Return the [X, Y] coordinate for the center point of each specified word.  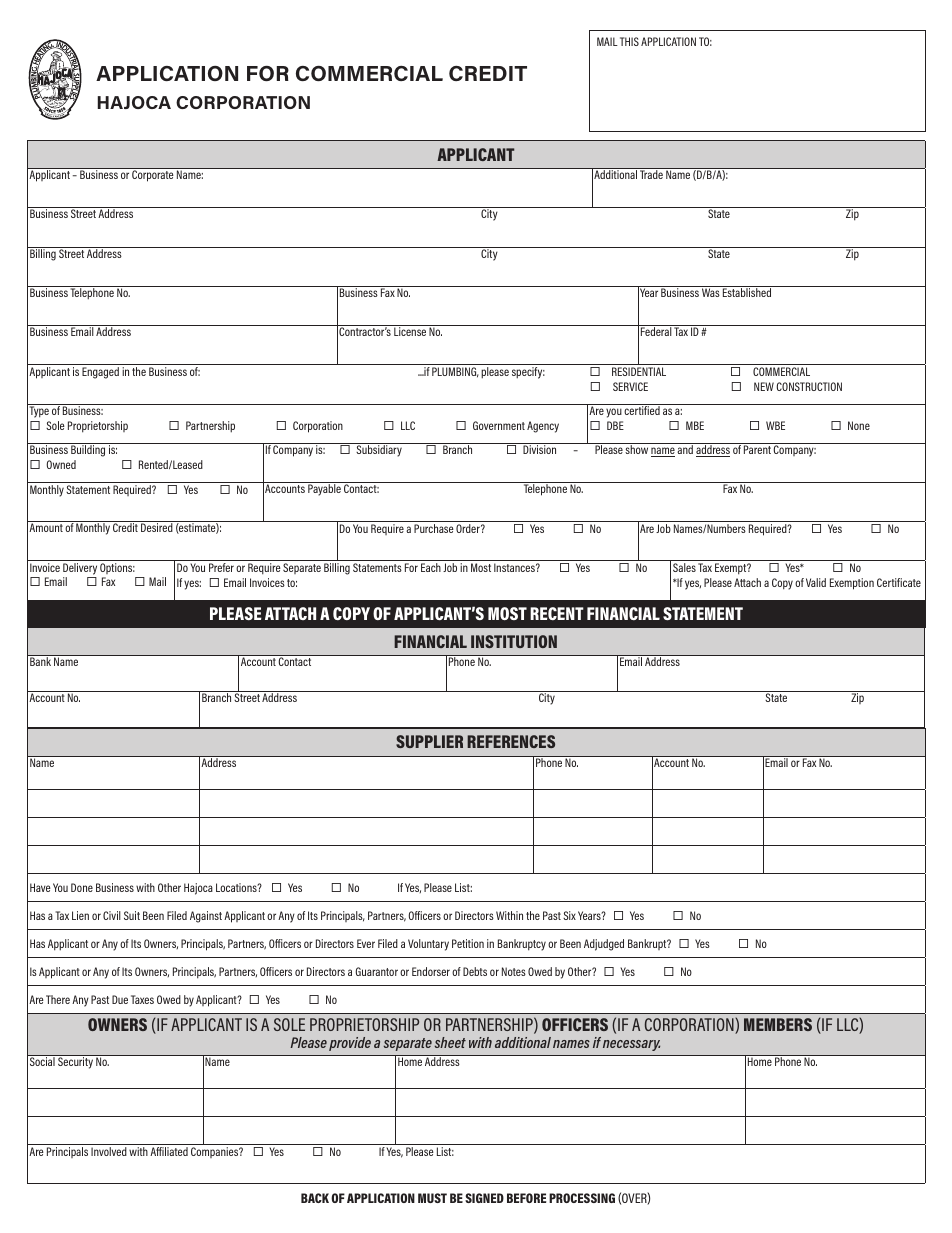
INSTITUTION [514, 641]
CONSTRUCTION [809, 386]
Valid [816, 582]
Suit [132, 915]
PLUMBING [455, 372]
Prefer [221, 567]
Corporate [152, 175]
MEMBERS [778, 1024]
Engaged [100, 373]
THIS [629, 41]
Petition [468, 943]
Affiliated [169, 1151]
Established [747, 291]
